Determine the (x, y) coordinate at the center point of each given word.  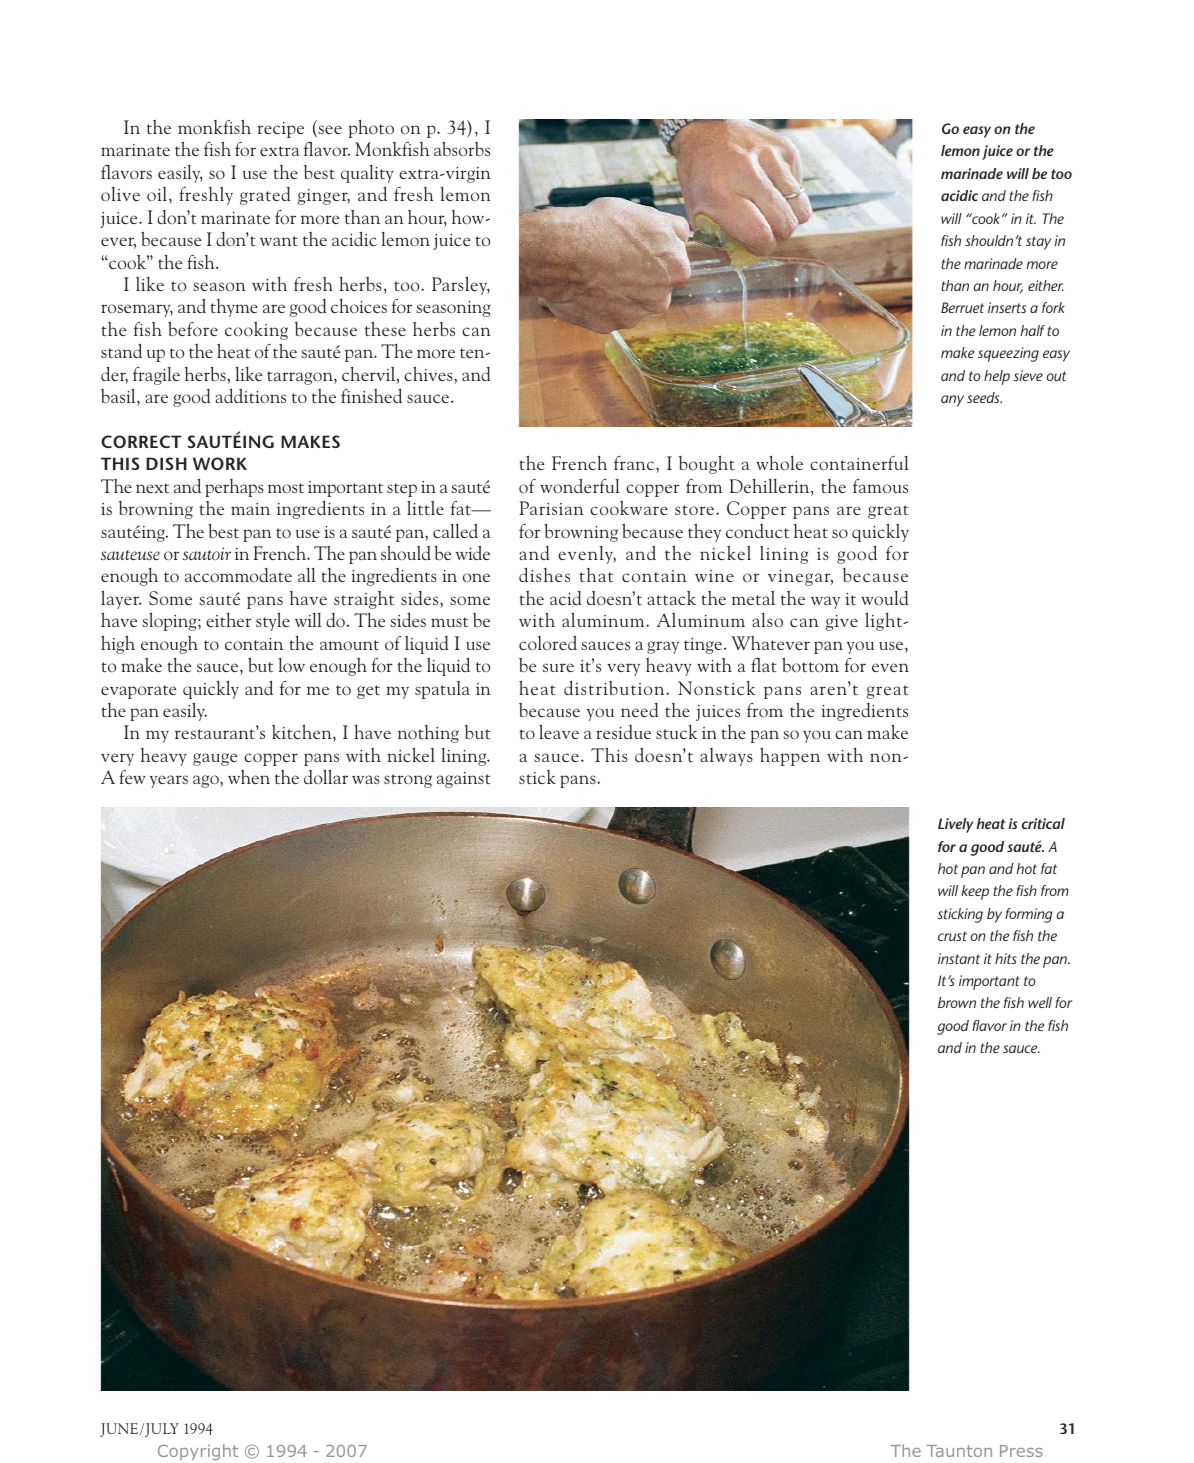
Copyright (198, 1452)
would (884, 598)
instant (959, 958)
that (596, 575)
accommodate (238, 575)
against (464, 780)
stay (1038, 243)
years (169, 781)
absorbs (462, 149)
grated (265, 196)
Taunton (959, 1451)
